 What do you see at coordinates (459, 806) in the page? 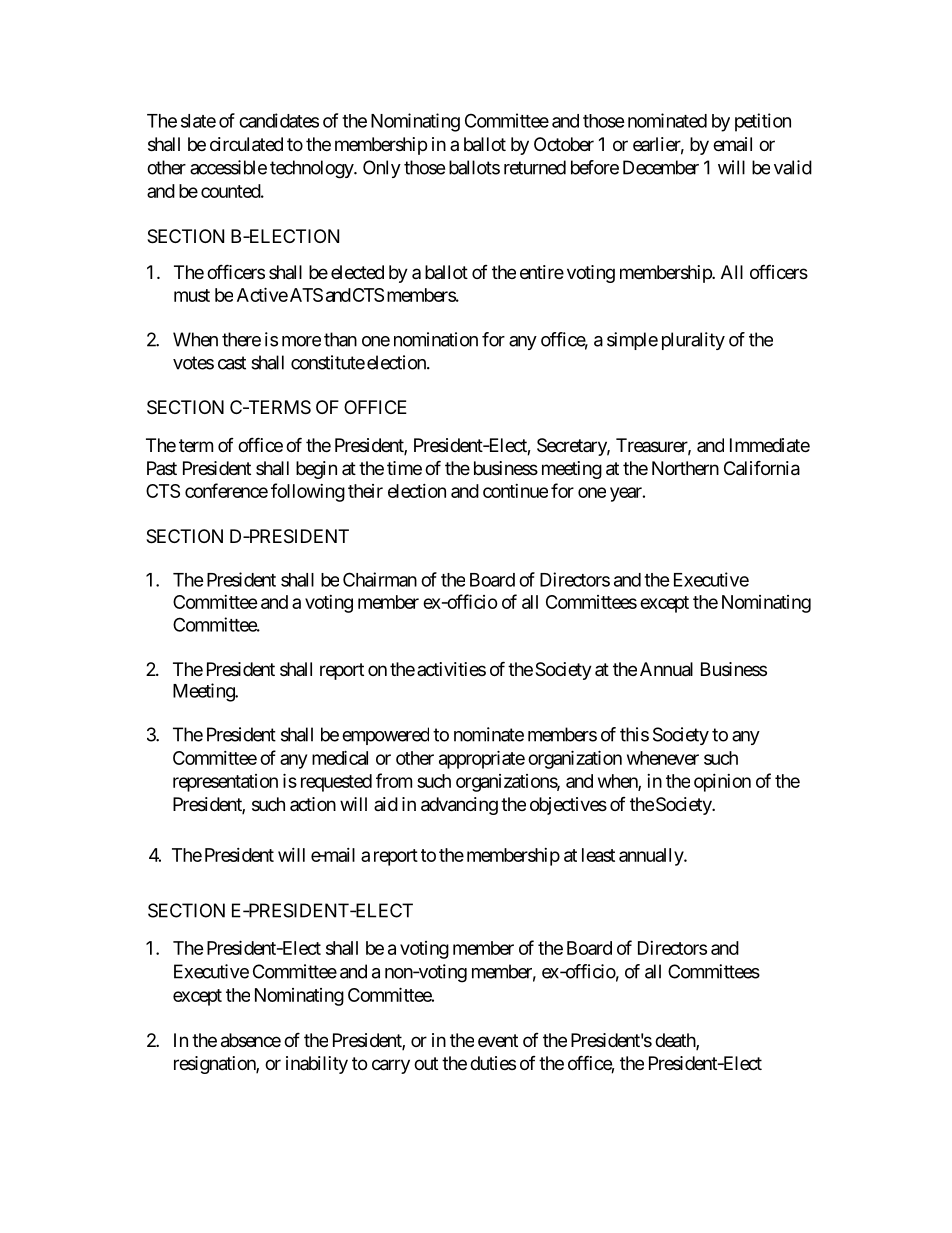
I see `advancing` at bounding box center [459, 806].
